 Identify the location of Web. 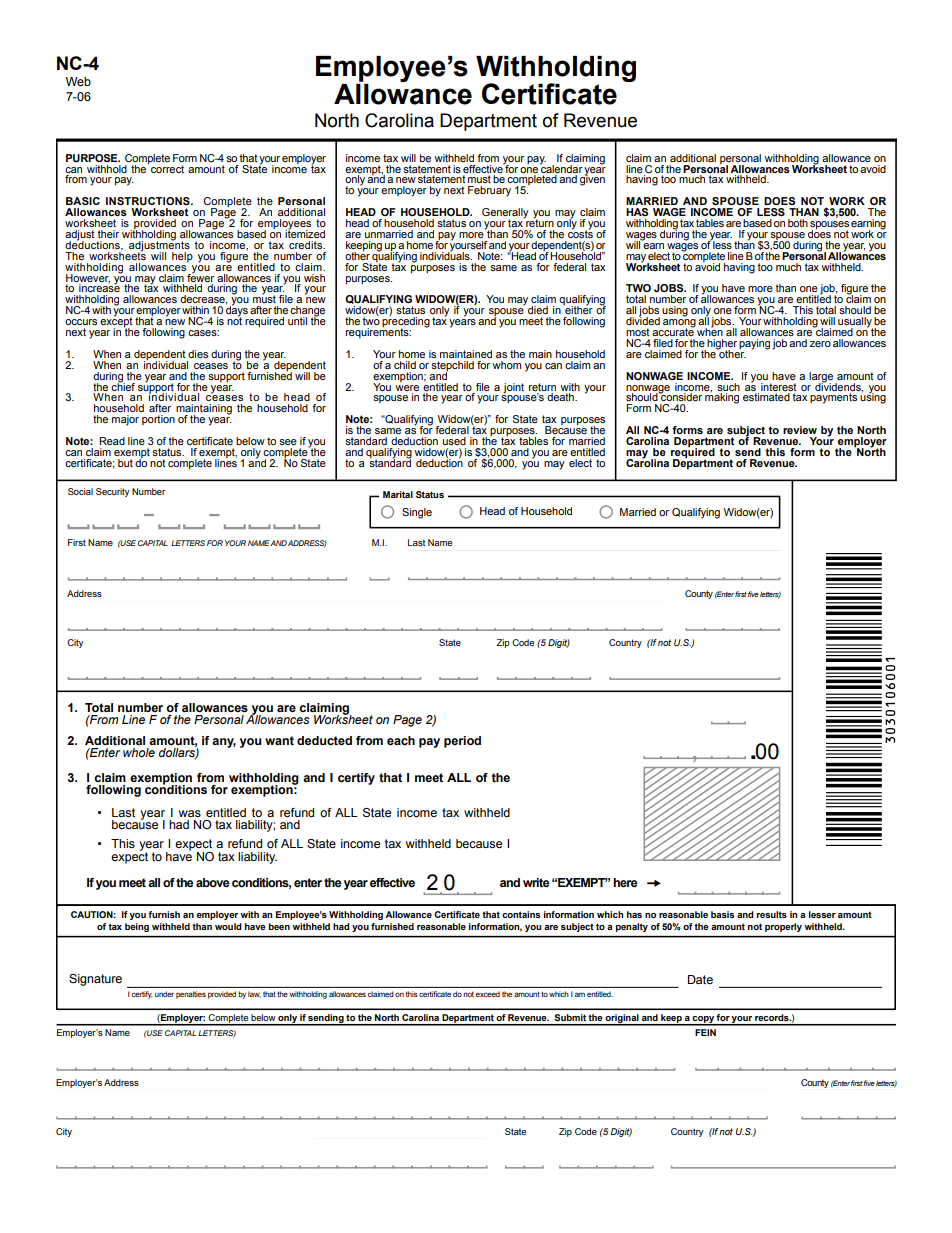
(78, 81).
